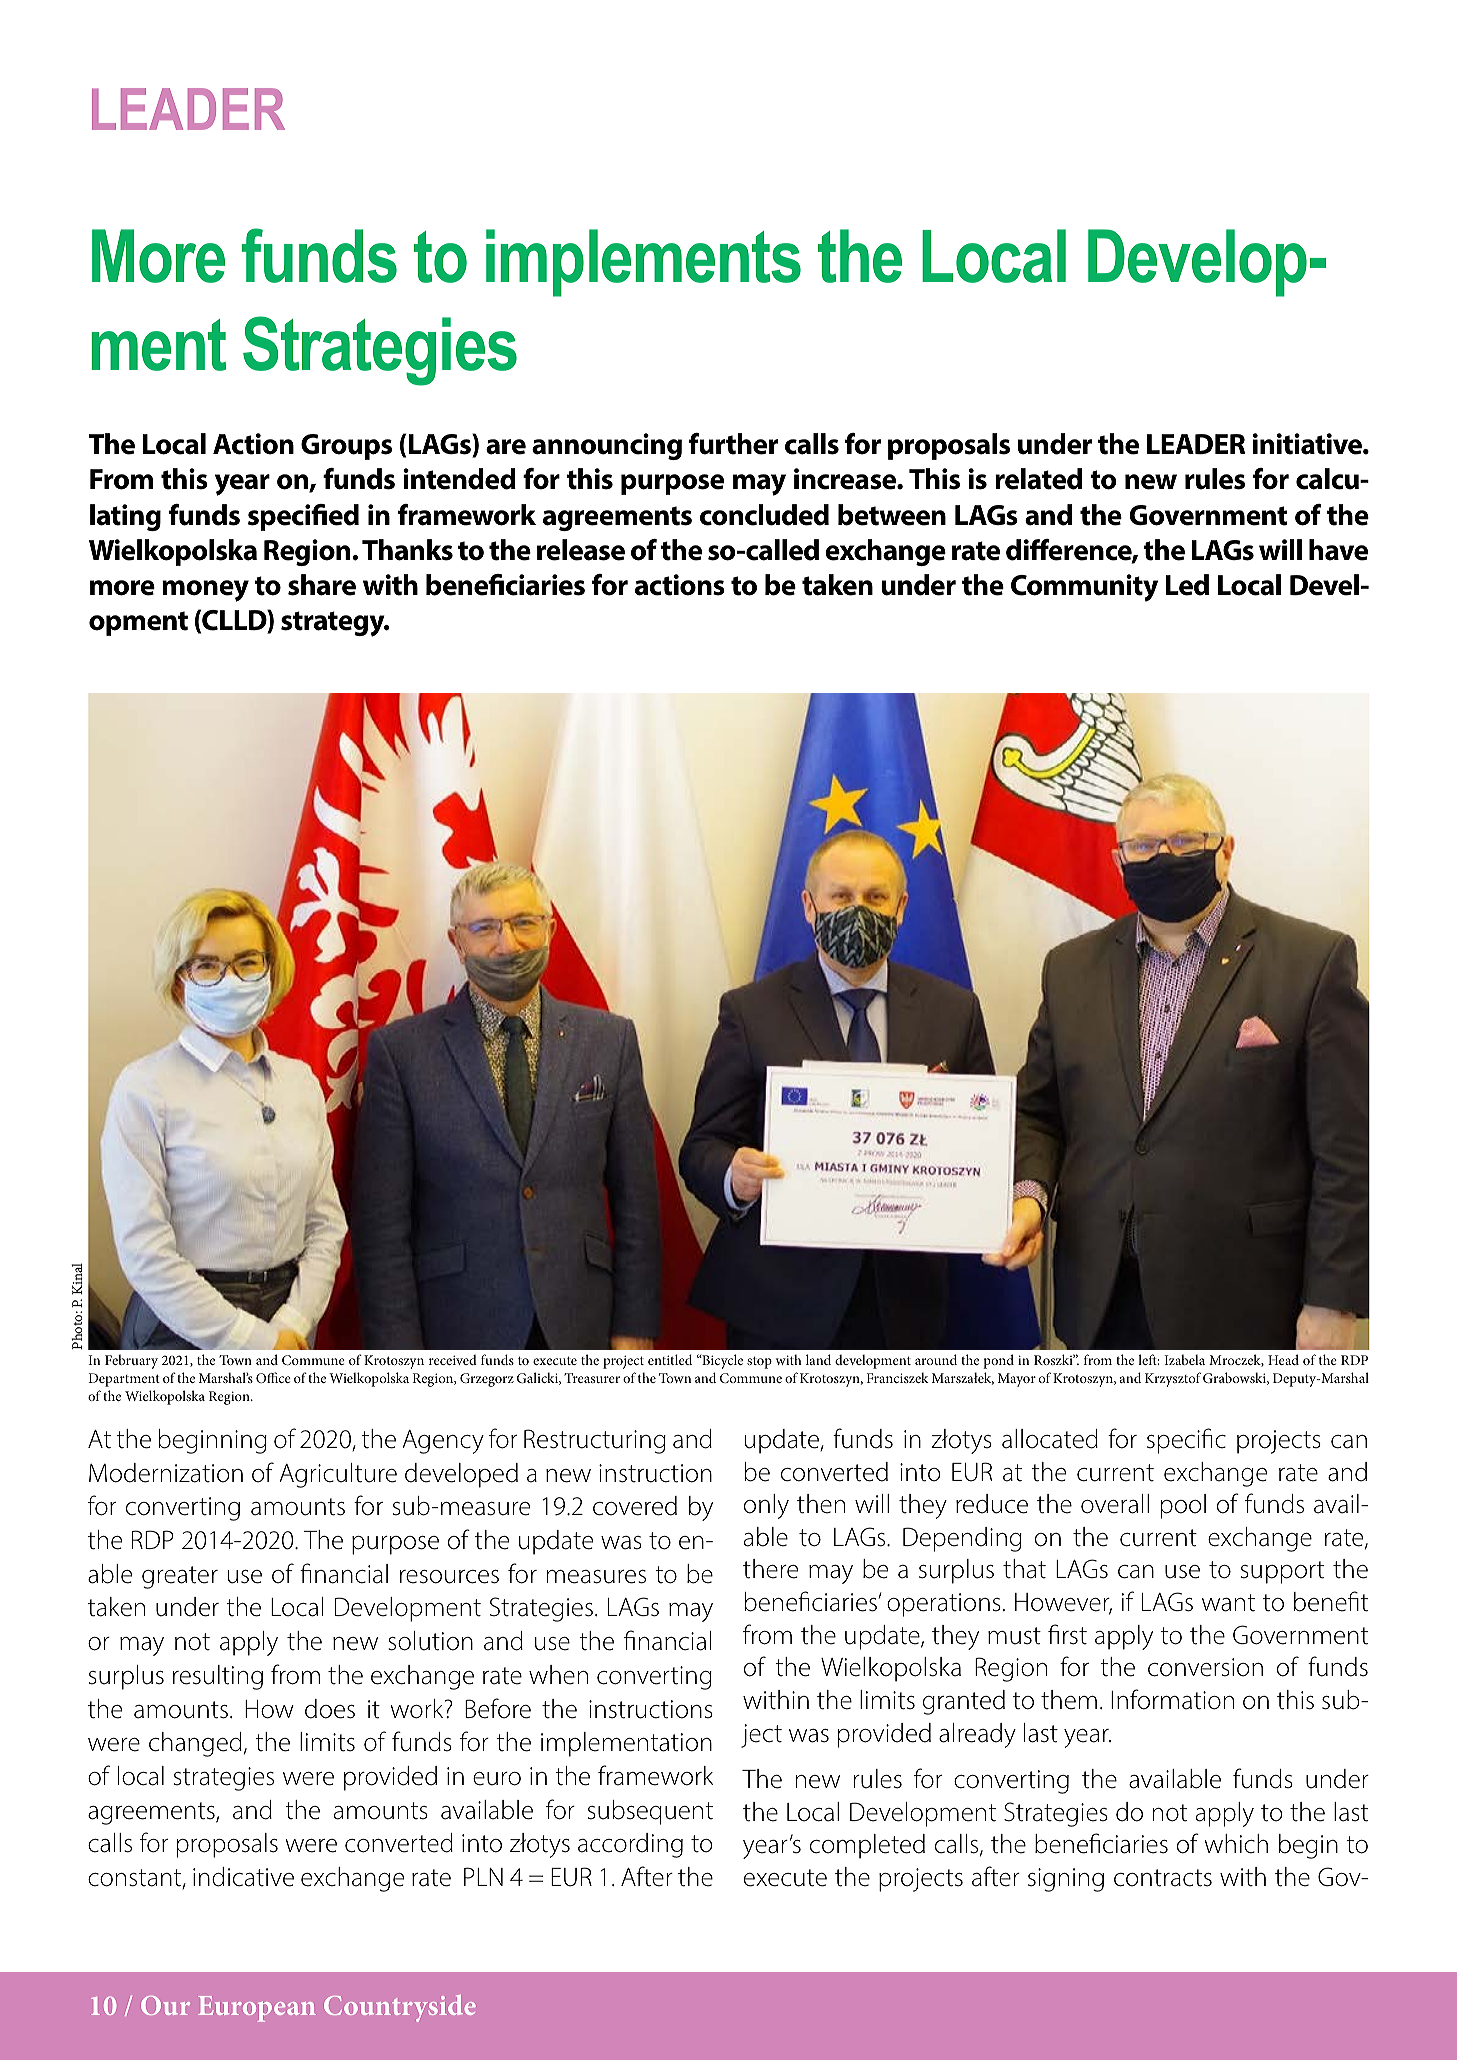 The width and height of the image is (1457, 2060). Describe the element at coordinates (764, 515) in the image. I see `concluded` at that location.
